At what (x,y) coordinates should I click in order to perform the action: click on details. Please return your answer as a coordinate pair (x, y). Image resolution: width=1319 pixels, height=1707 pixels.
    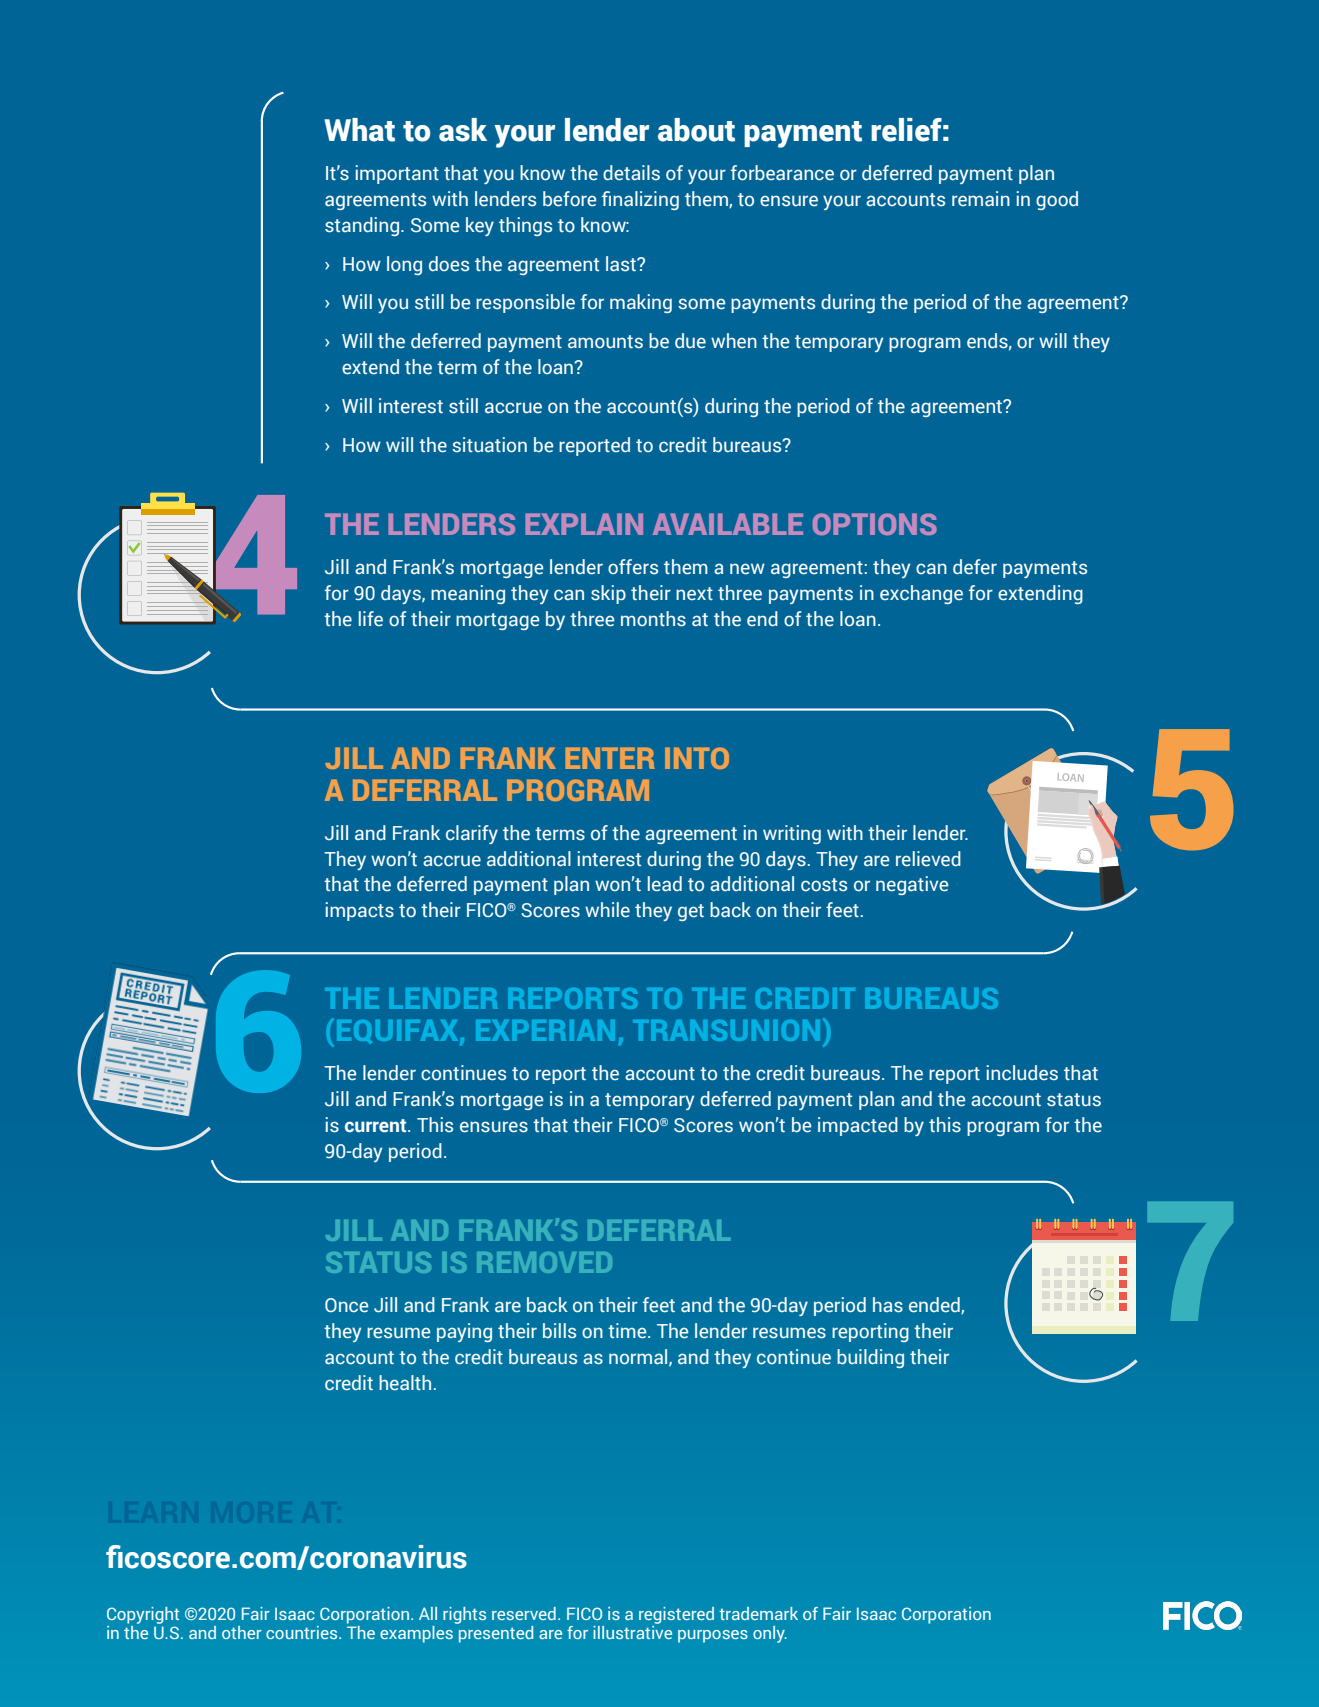
    Looking at the image, I should click on (631, 173).
